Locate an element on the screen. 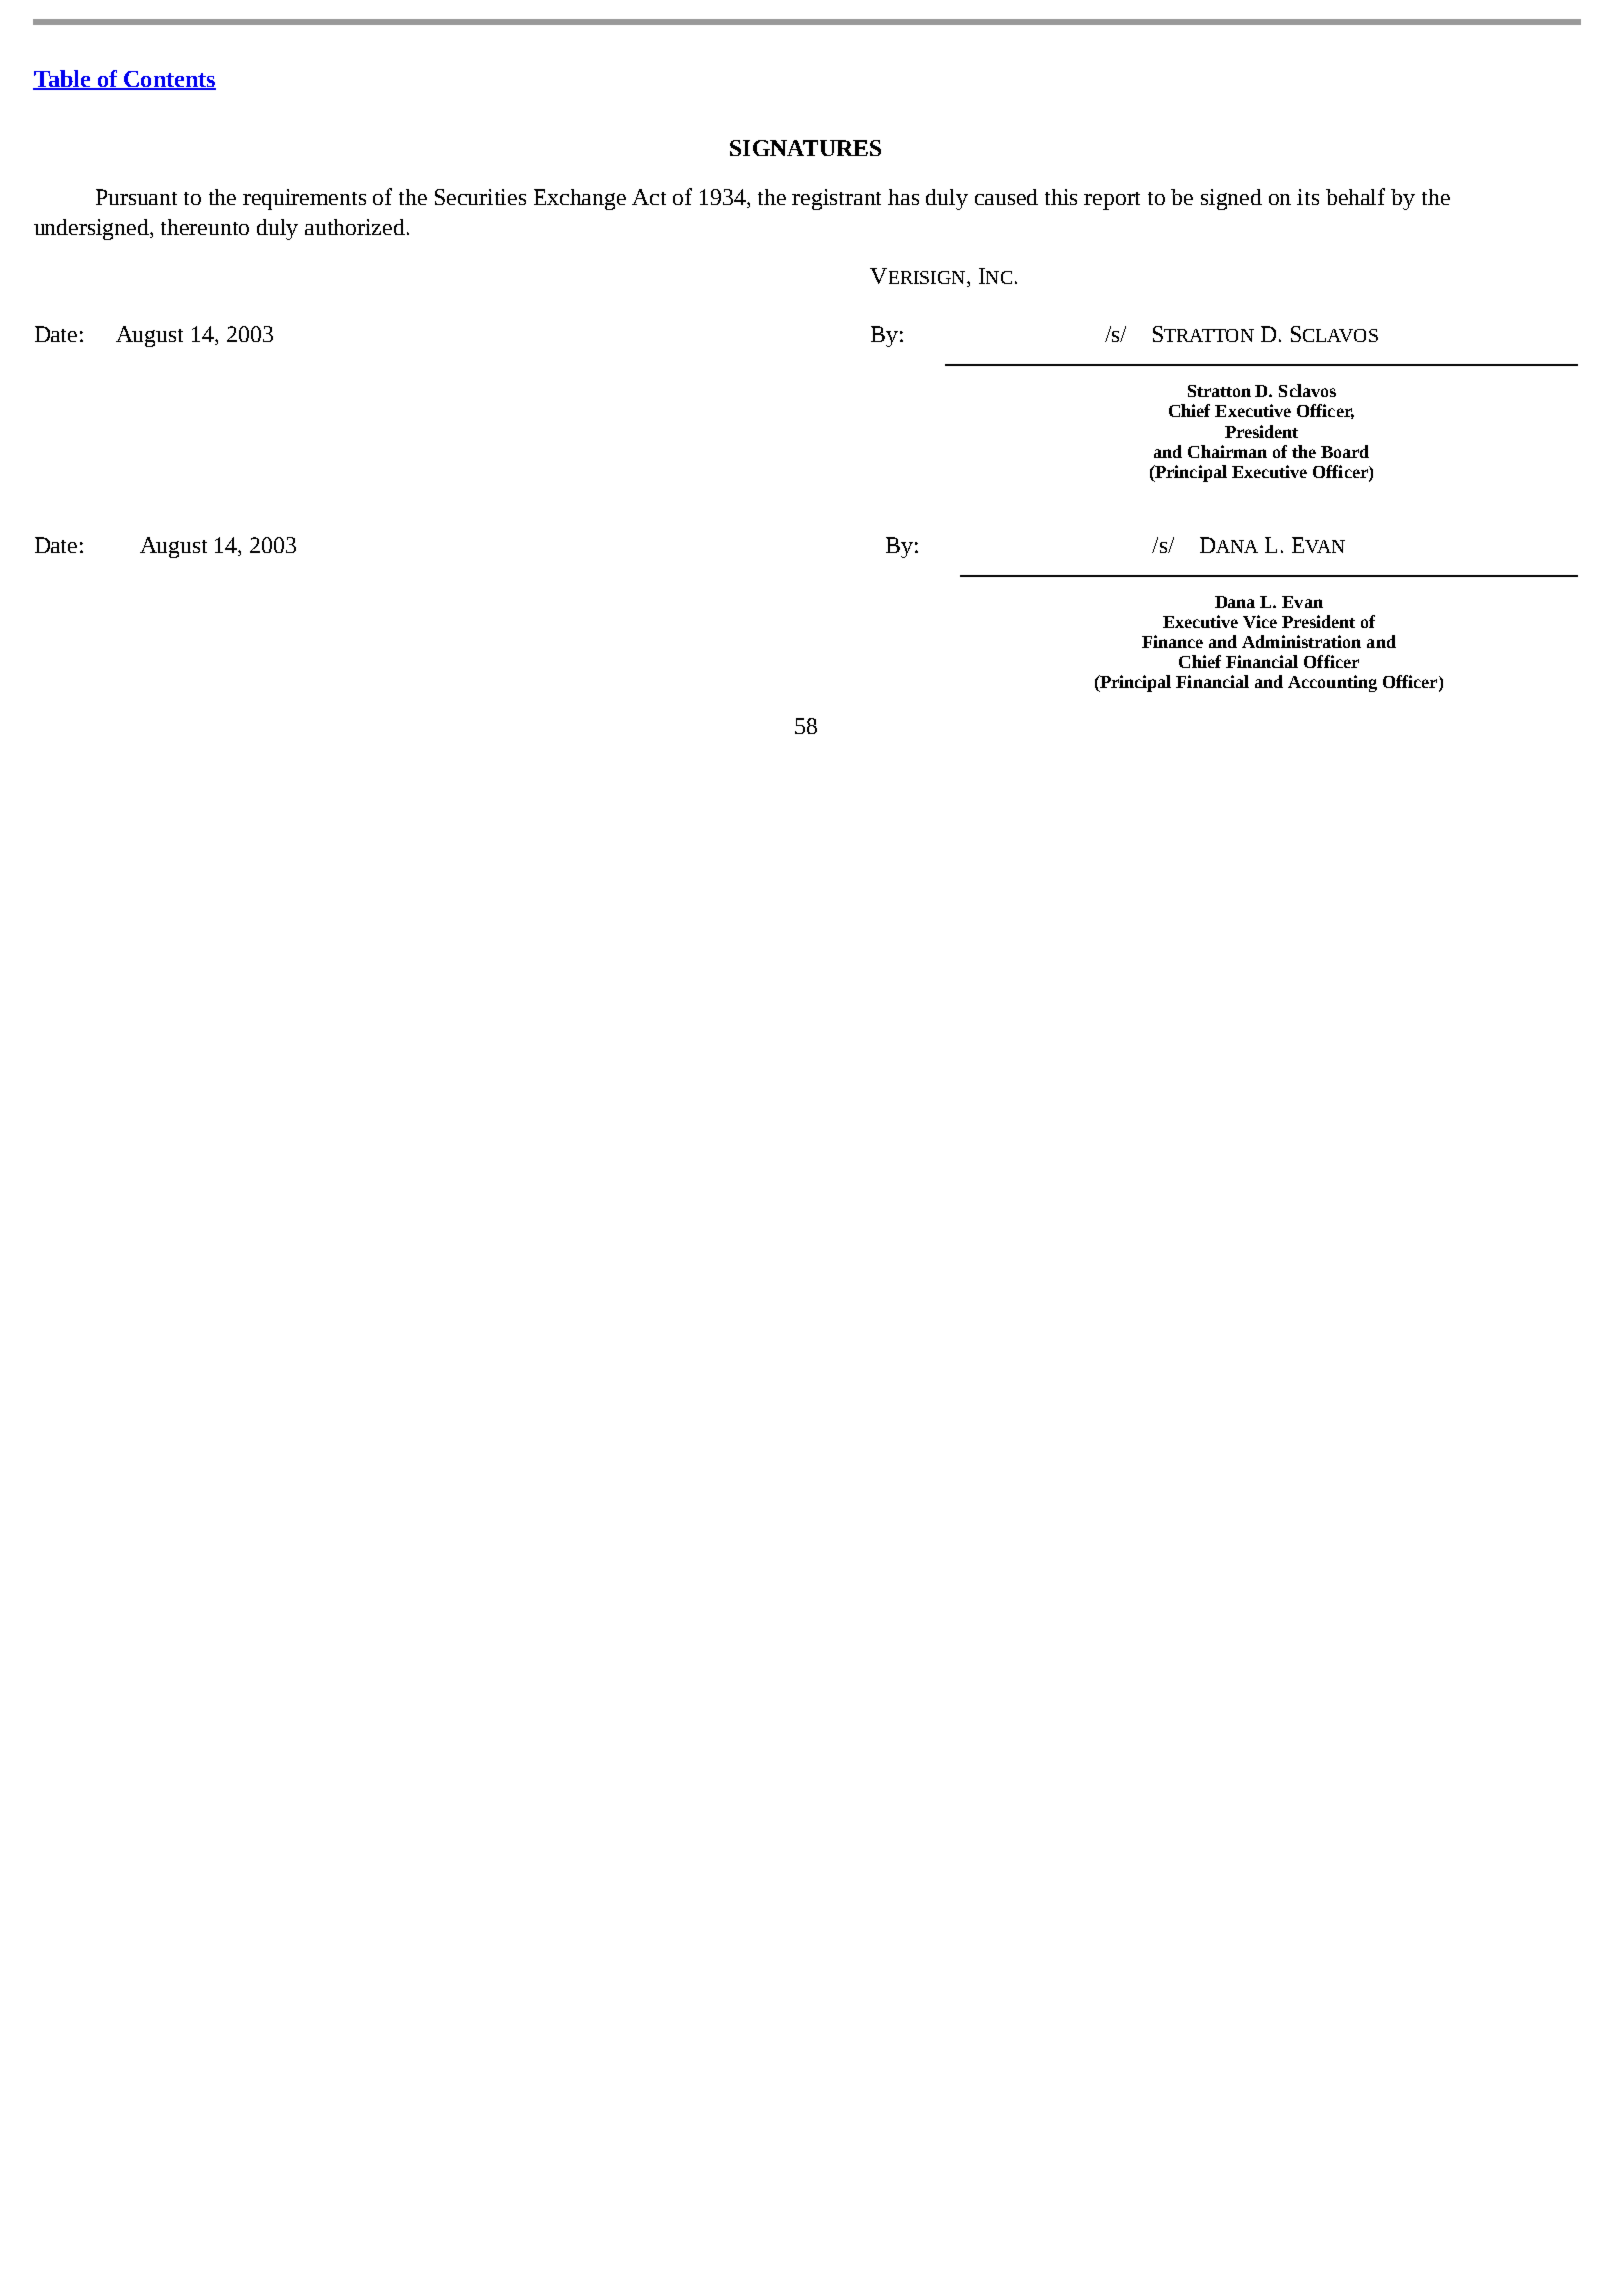  SIGNATURES is located at coordinates (805, 148).
